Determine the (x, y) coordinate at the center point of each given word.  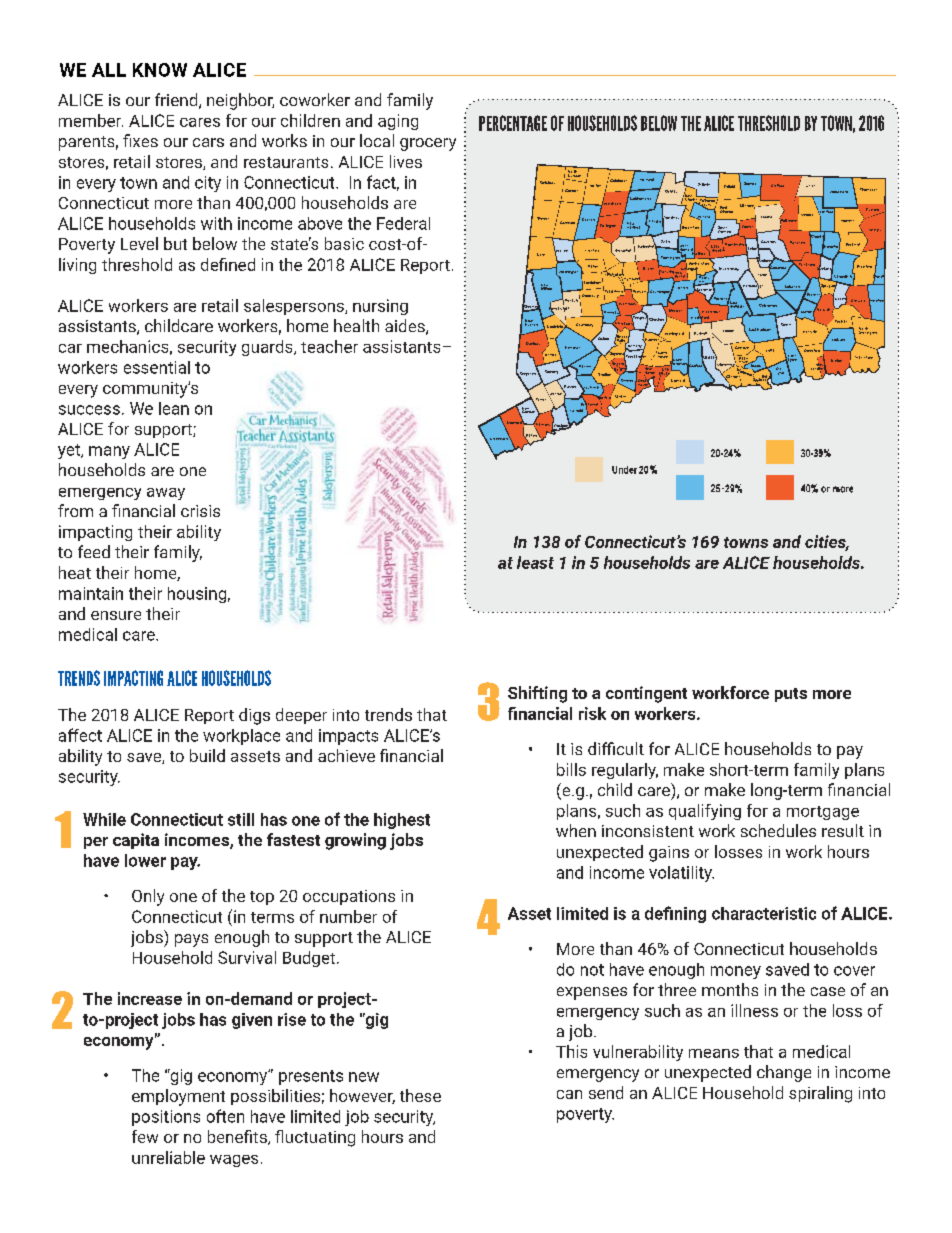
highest (402, 821)
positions (166, 1118)
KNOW (160, 70)
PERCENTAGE (513, 123)
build (207, 755)
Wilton (541, 399)
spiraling (820, 1094)
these (420, 1095)
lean (174, 408)
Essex (755, 365)
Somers (750, 183)
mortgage (823, 813)
